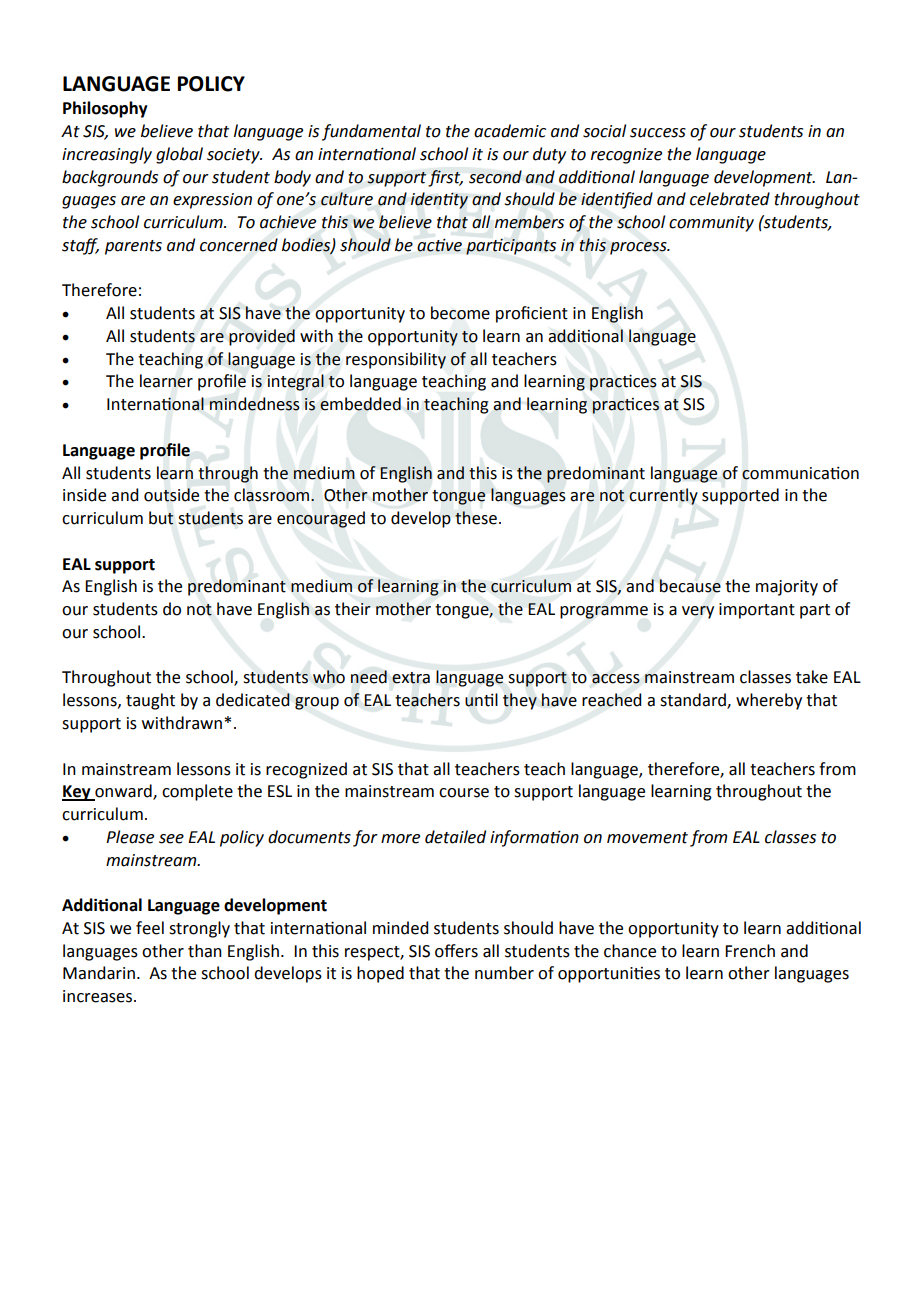  What do you see at coordinates (171, 495) in the page?
I see `outside` at bounding box center [171, 495].
